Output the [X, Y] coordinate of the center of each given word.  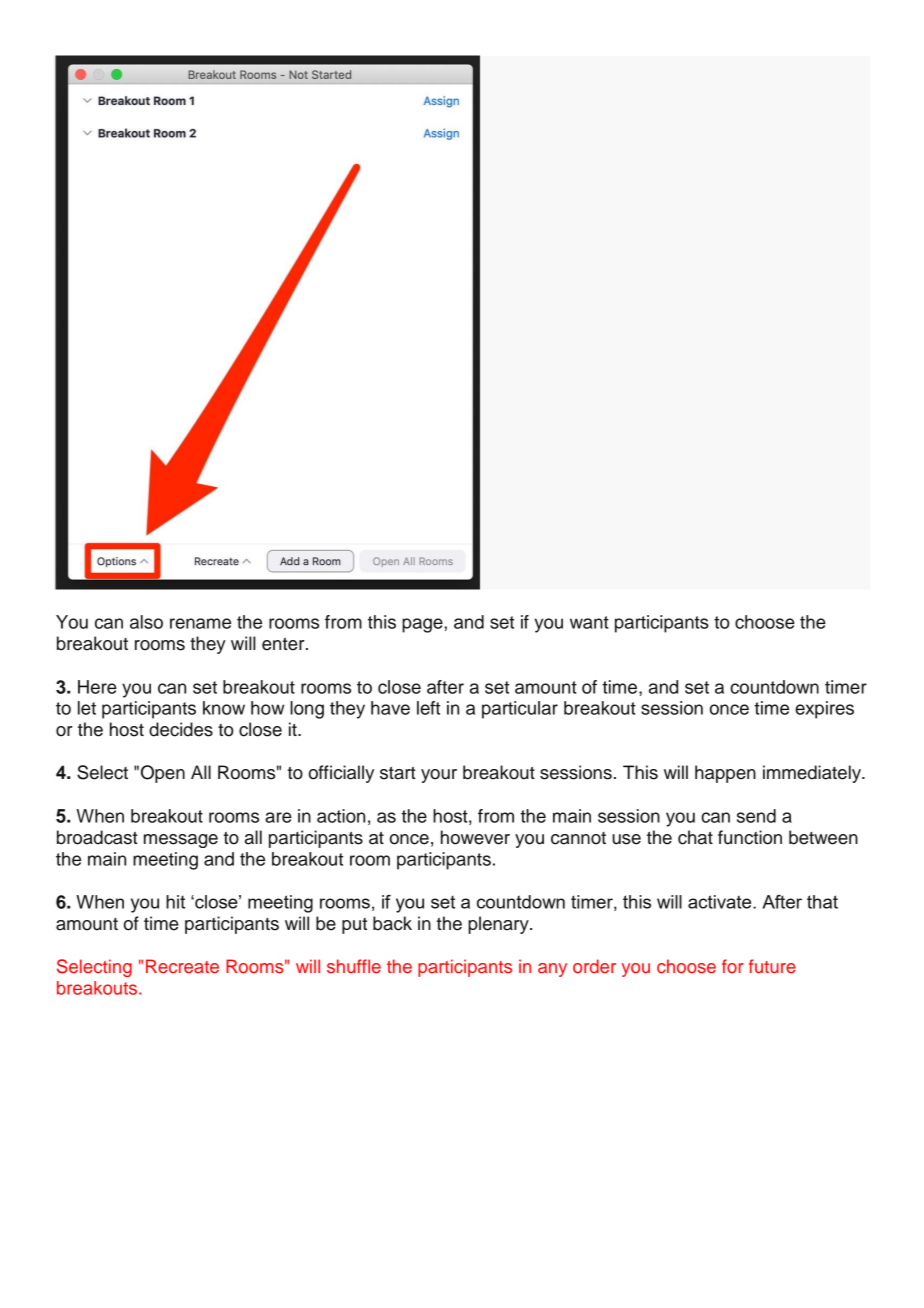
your [439, 776]
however [475, 837]
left [428, 708]
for [733, 966]
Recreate [182, 966]
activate [721, 902]
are [278, 817]
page [423, 625]
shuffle [354, 966]
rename [200, 623]
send [756, 816]
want [589, 622]
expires [824, 710]
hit [175, 902]
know [224, 708]
